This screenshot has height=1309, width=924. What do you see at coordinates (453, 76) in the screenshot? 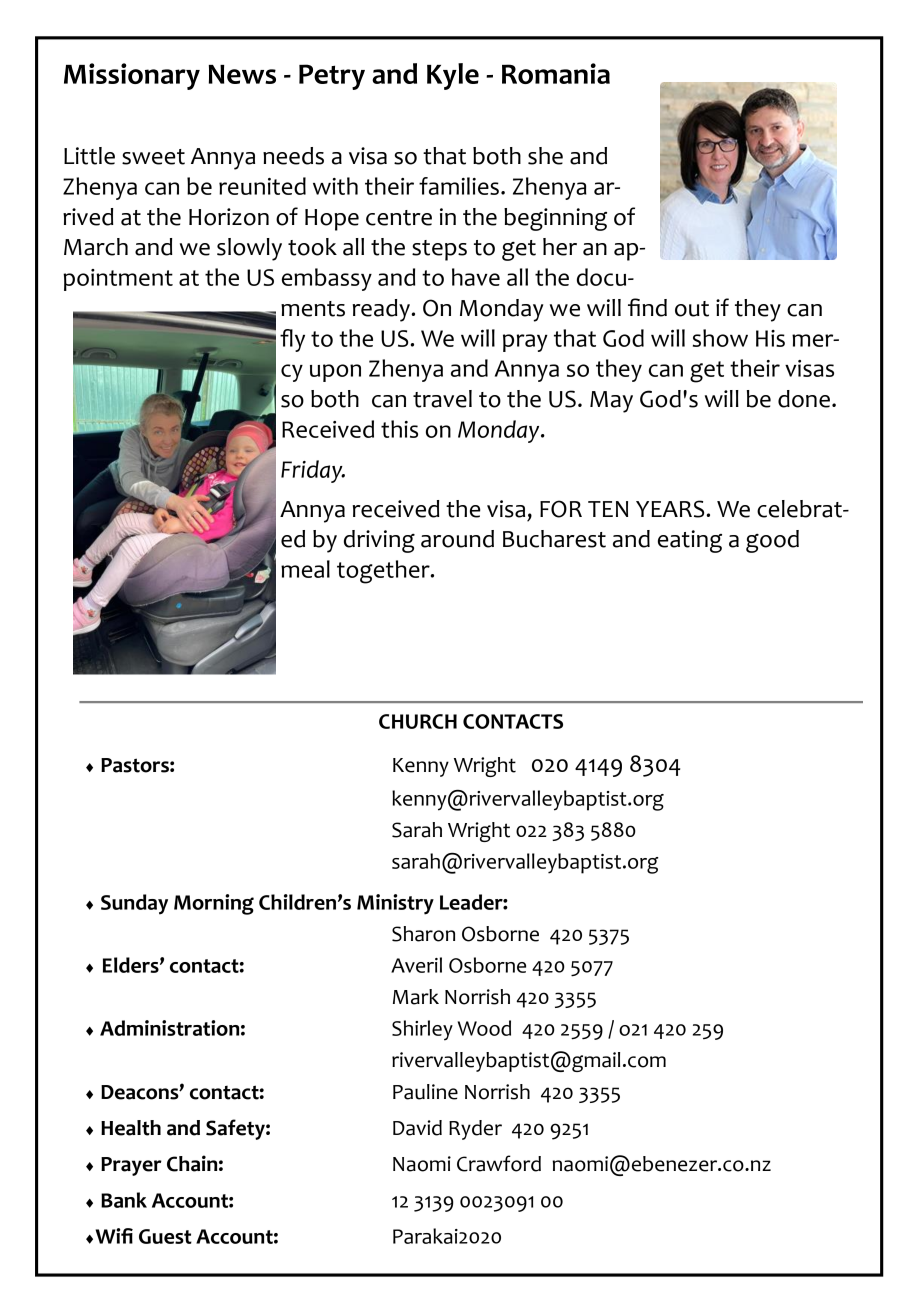
I see `Kyle` at bounding box center [453, 76].
